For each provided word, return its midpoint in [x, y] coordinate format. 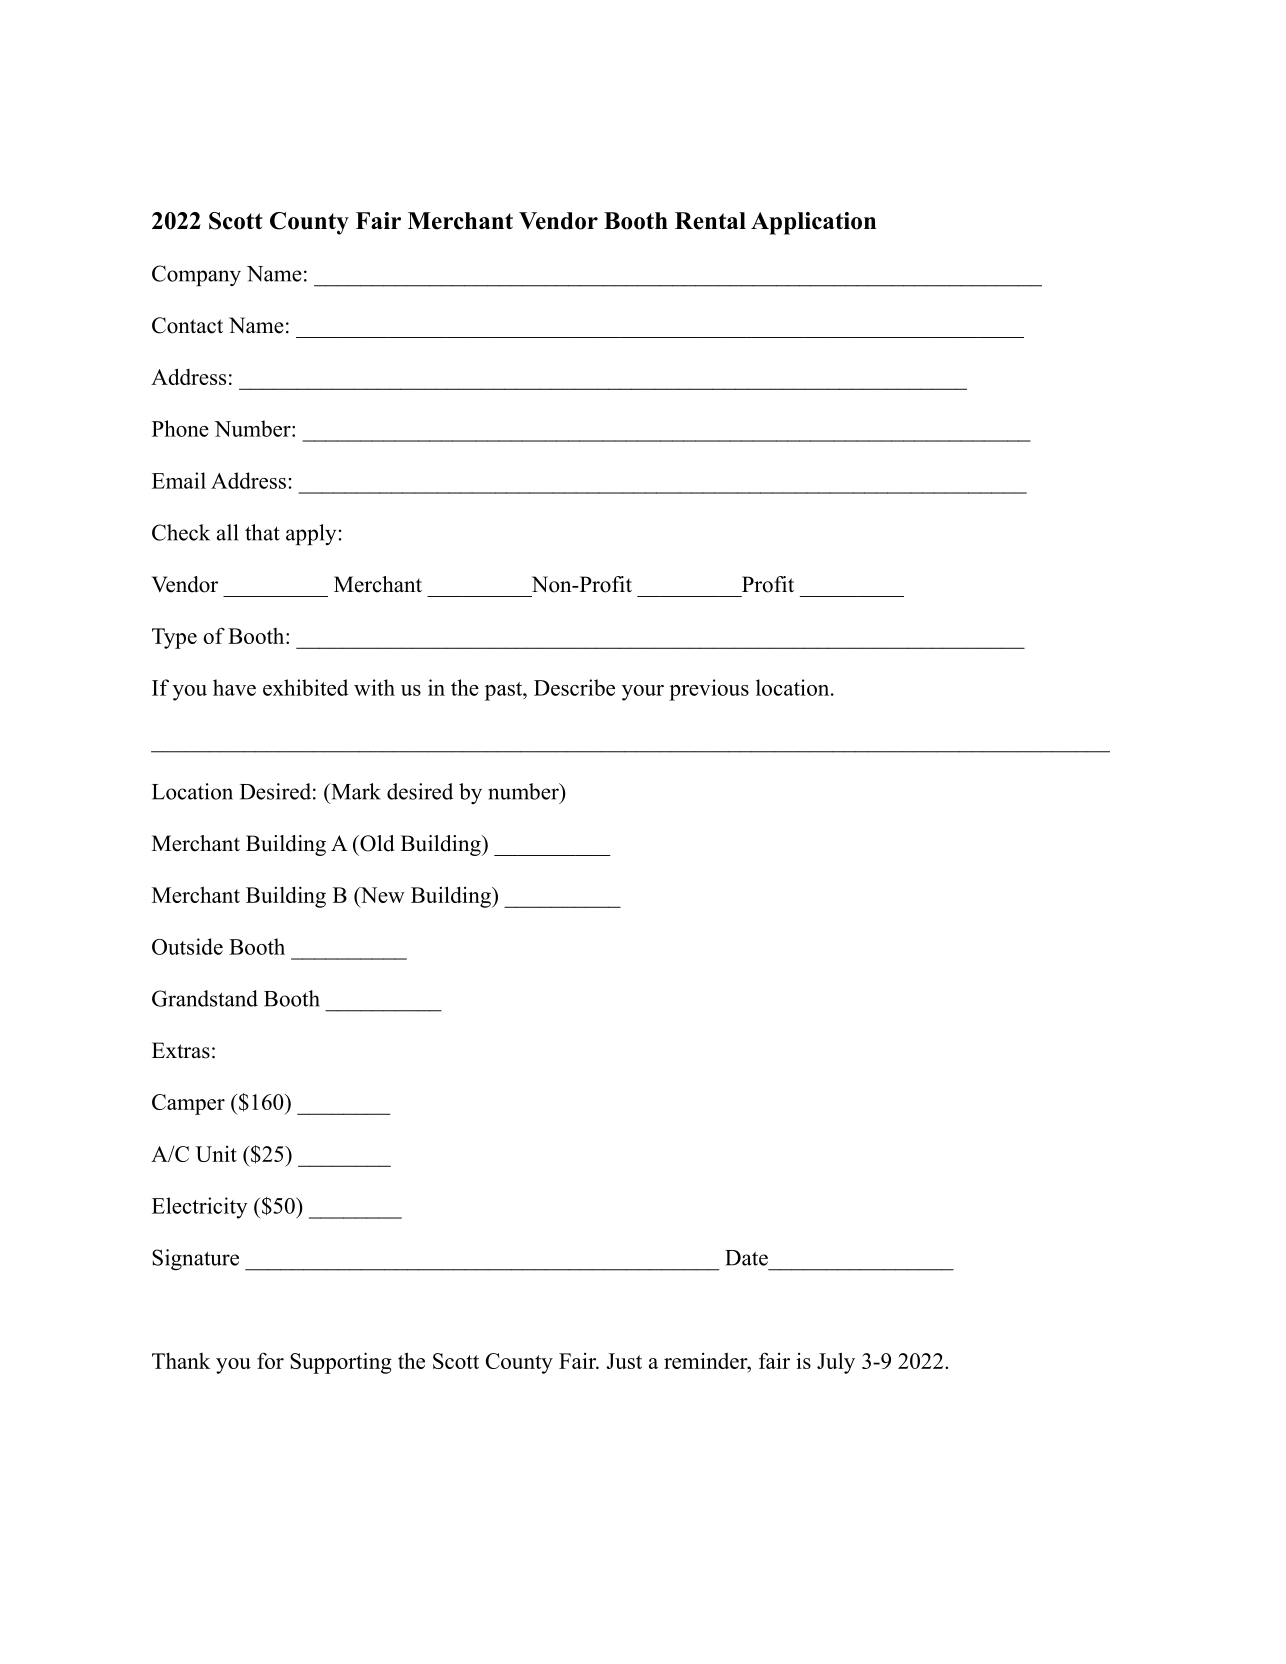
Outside [187, 946]
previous [709, 690]
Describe [574, 687]
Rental [710, 221]
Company [196, 275]
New [381, 895]
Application [813, 223]
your [643, 693]
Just [624, 1361]
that [262, 532]
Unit [216, 1154]
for [270, 1360]
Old [376, 843]
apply [312, 534]
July [836, 1363]
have [234, 687]
